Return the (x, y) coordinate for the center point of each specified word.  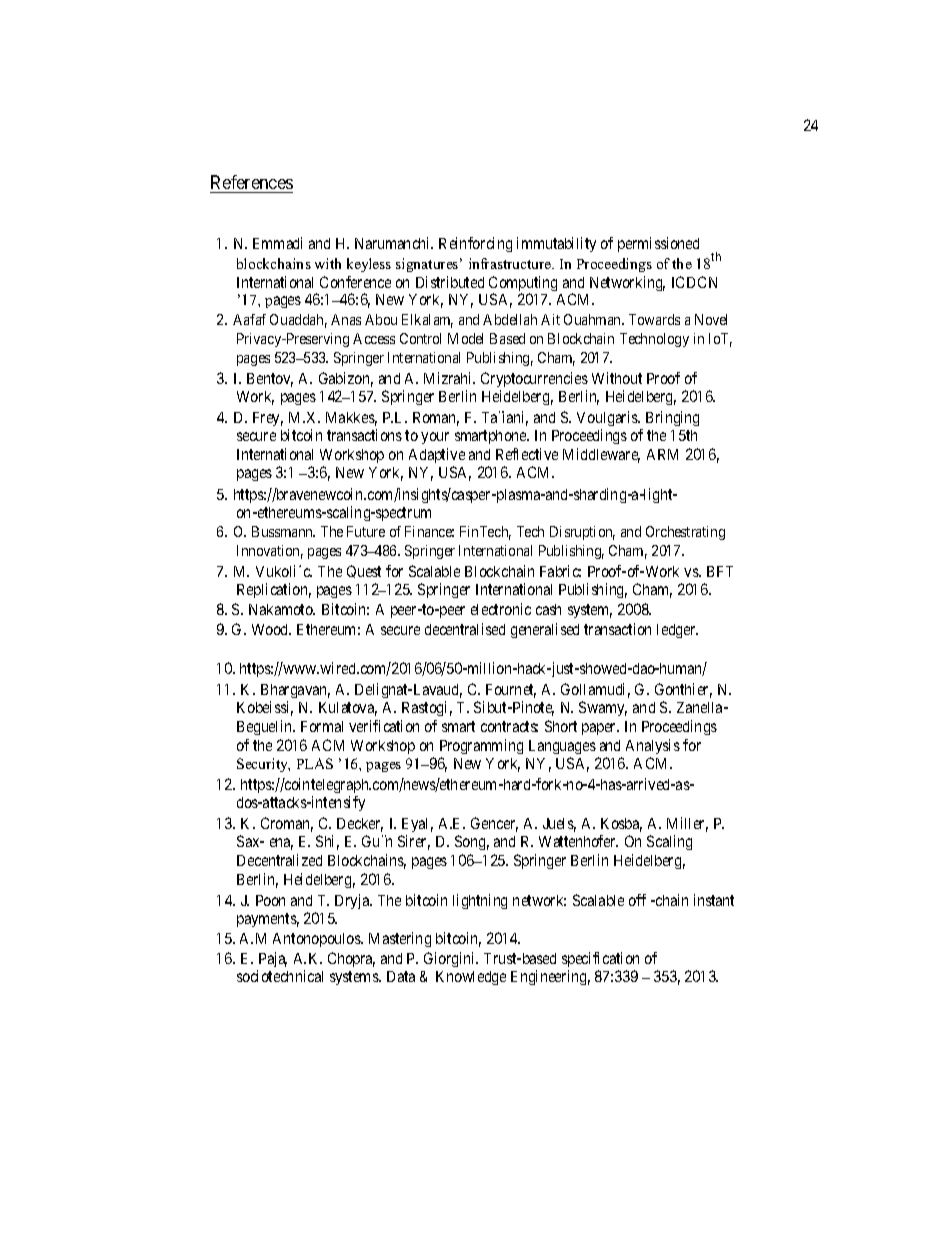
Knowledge (471, 978)
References (252, 182)
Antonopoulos (317, 940)
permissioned (658, 244)
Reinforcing (475, 244)
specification (600, 961)
